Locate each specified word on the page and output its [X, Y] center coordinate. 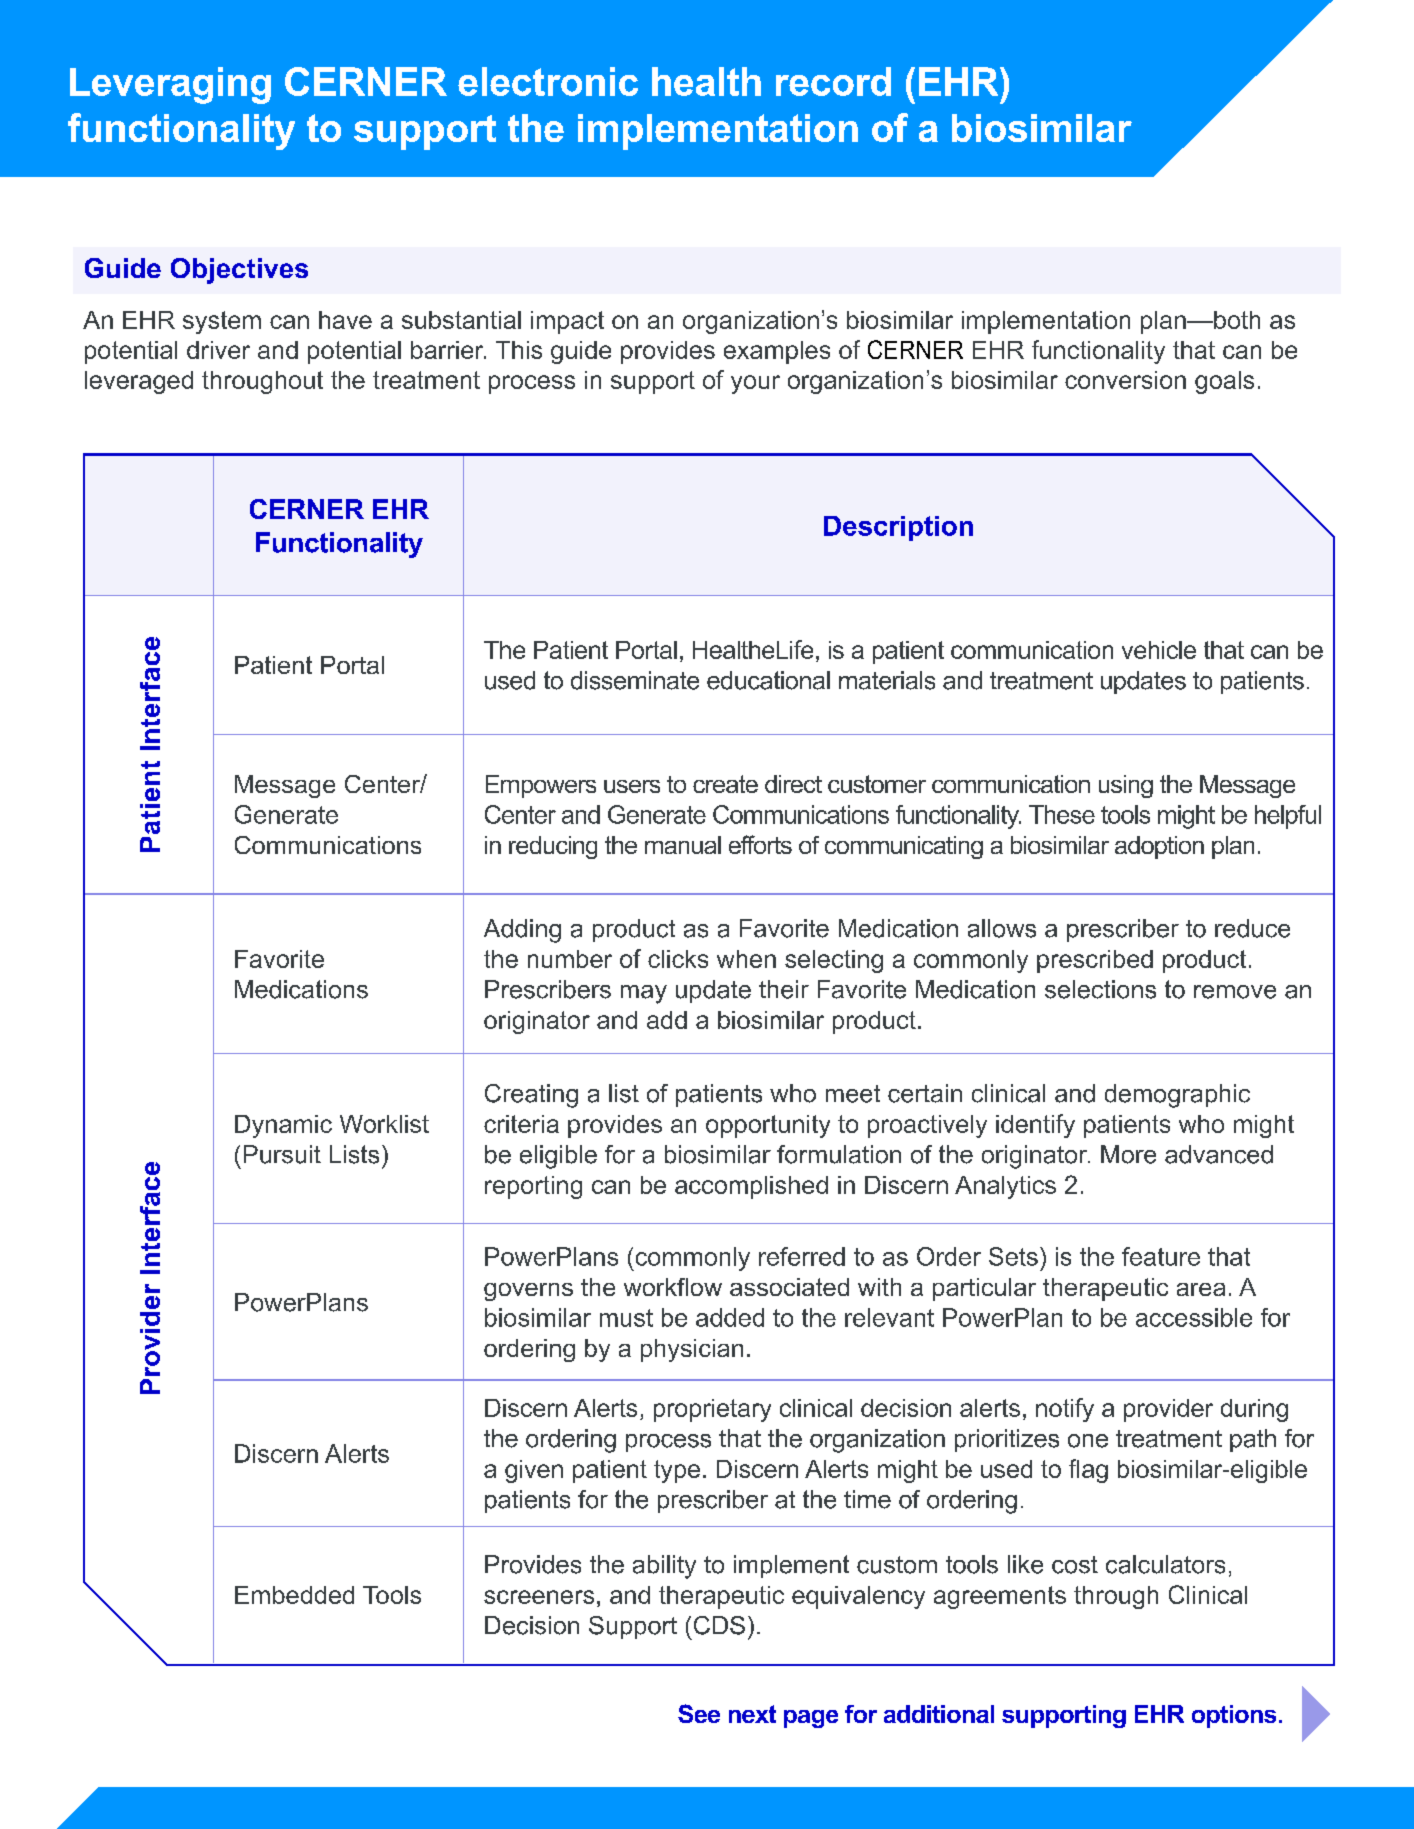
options [1234, 1716]
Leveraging [170, 85]
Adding [522, 931]
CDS [719, 1625]
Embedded [294, 1595]
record [833, 81]
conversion [1125, 380]
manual [683, 845]
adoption [1159, 847]
